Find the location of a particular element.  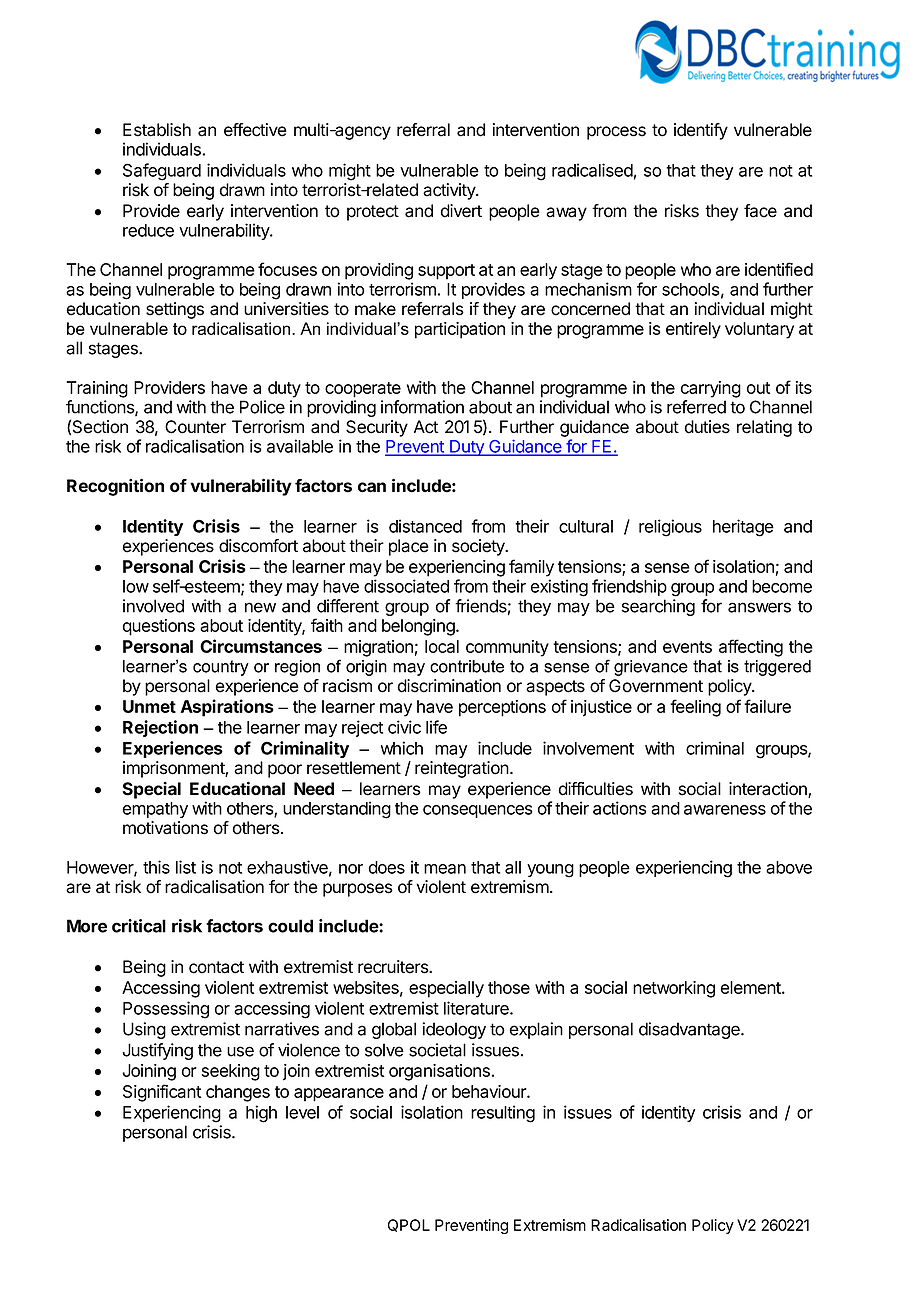

disadvantage is located at coordinates (690, 1030).
